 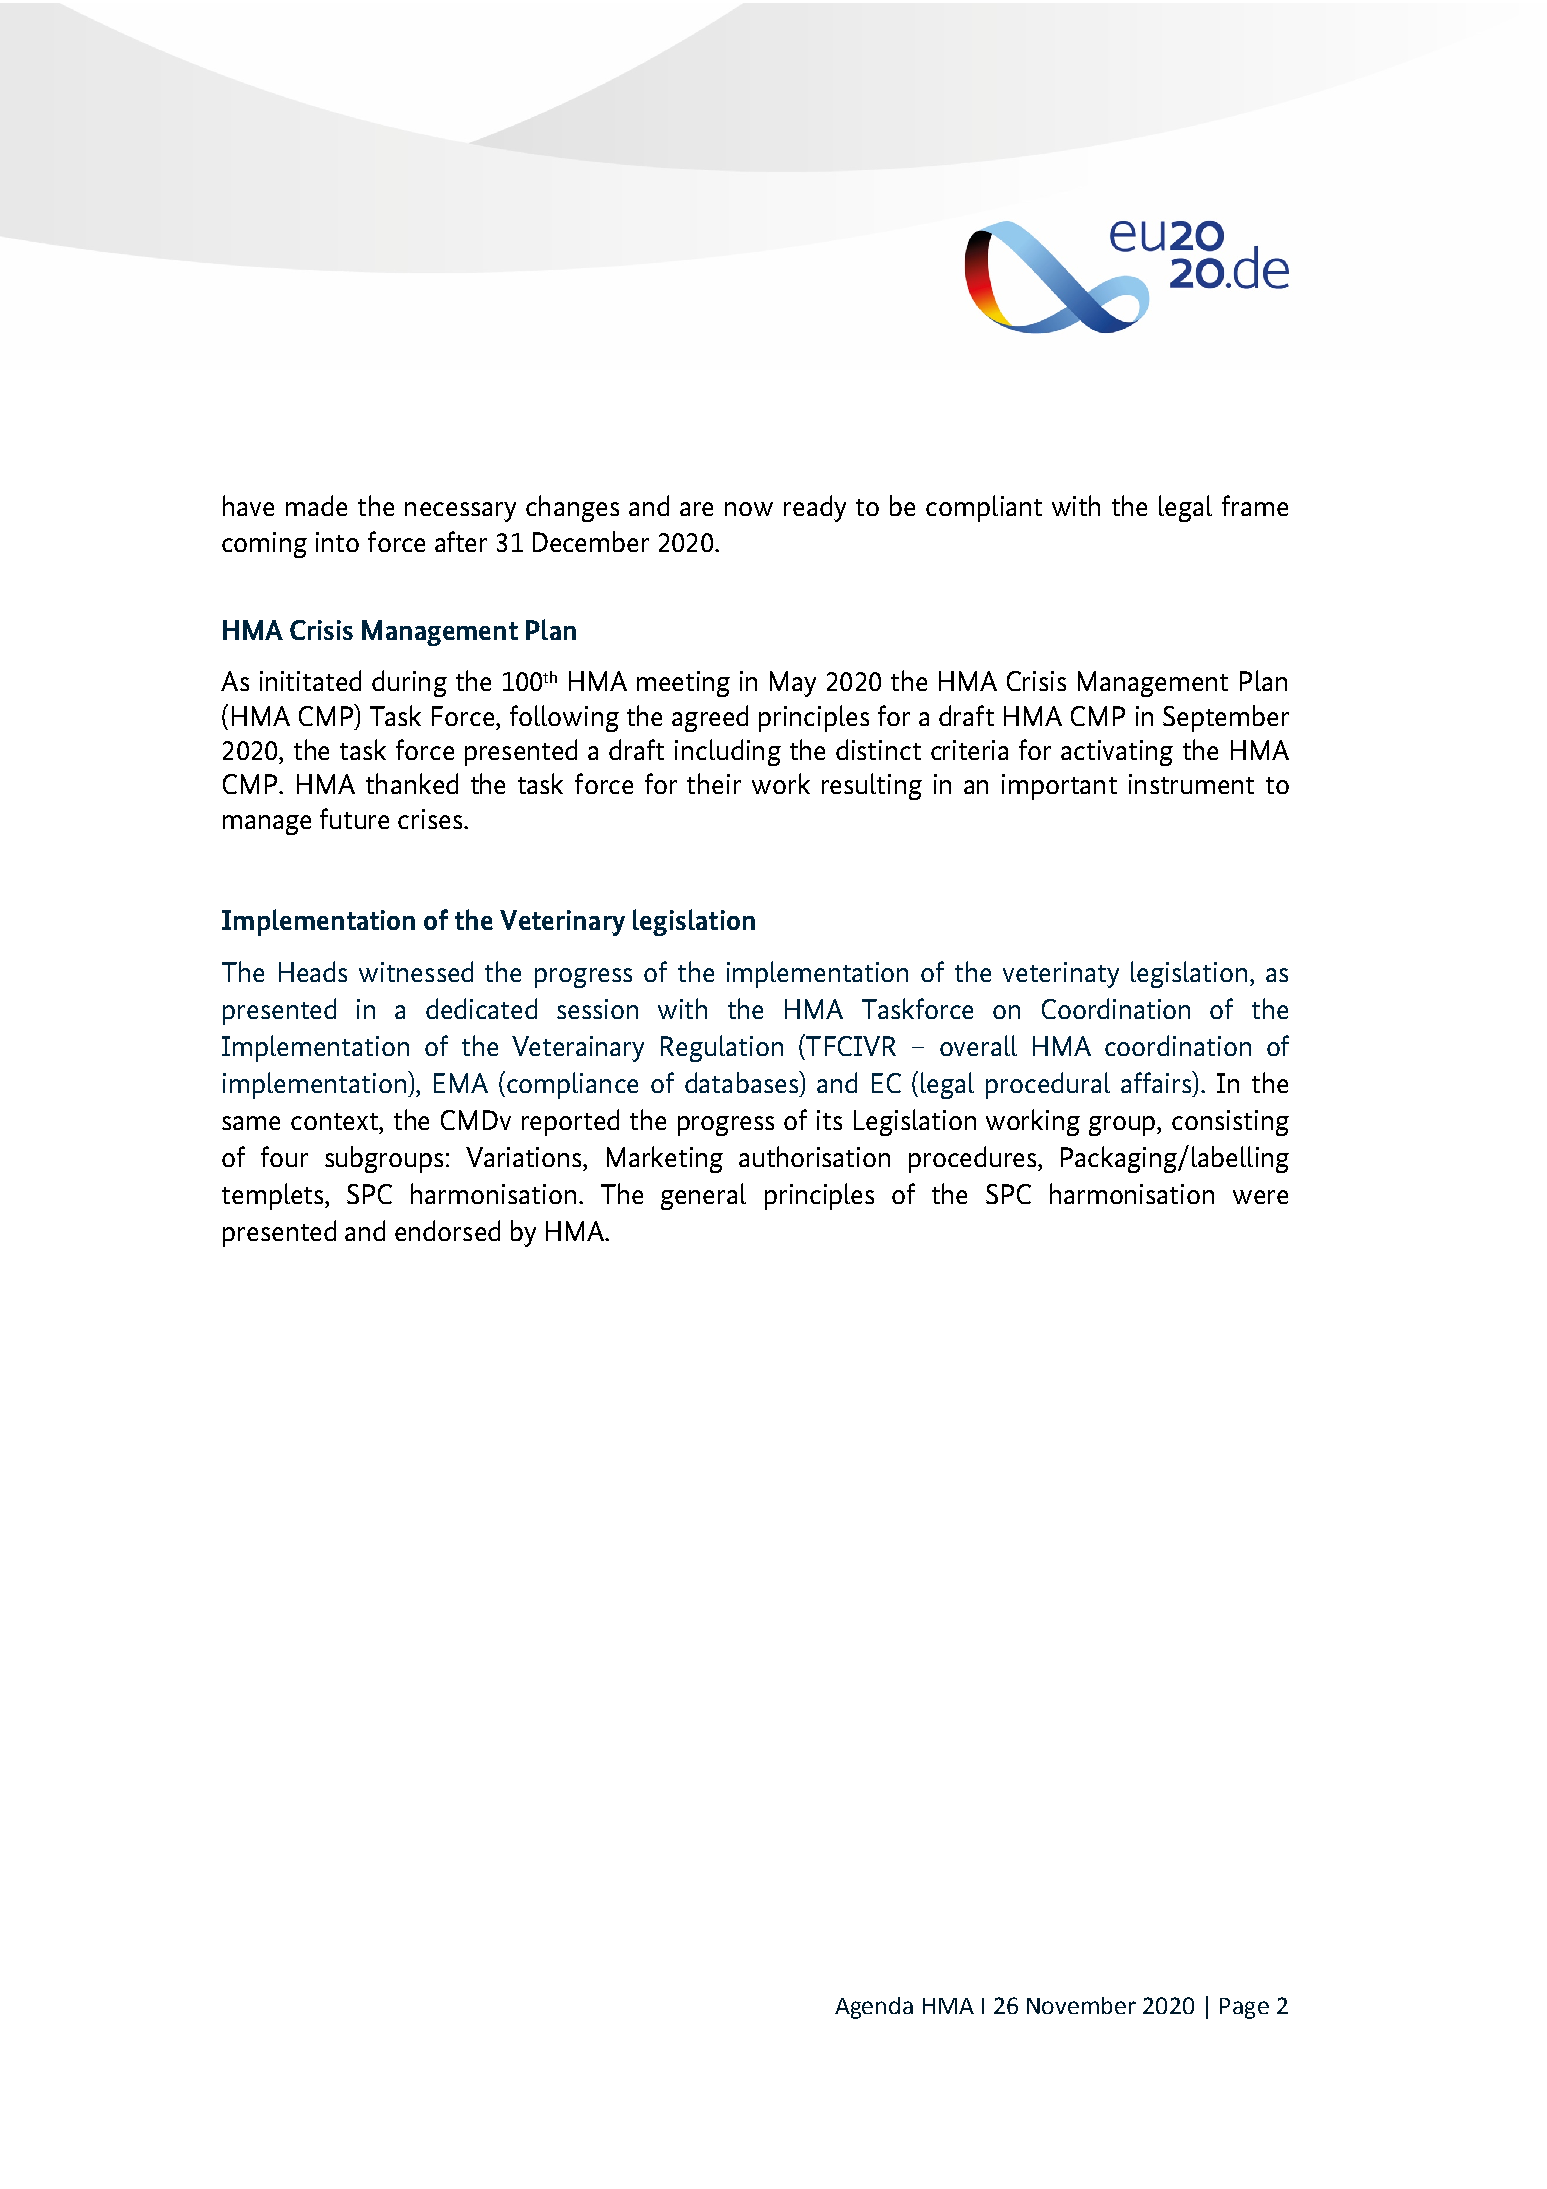 What do you see at coordinates (1255, 505) in the screenshot?
I see `frame` at bounding box center [1255, 505].
